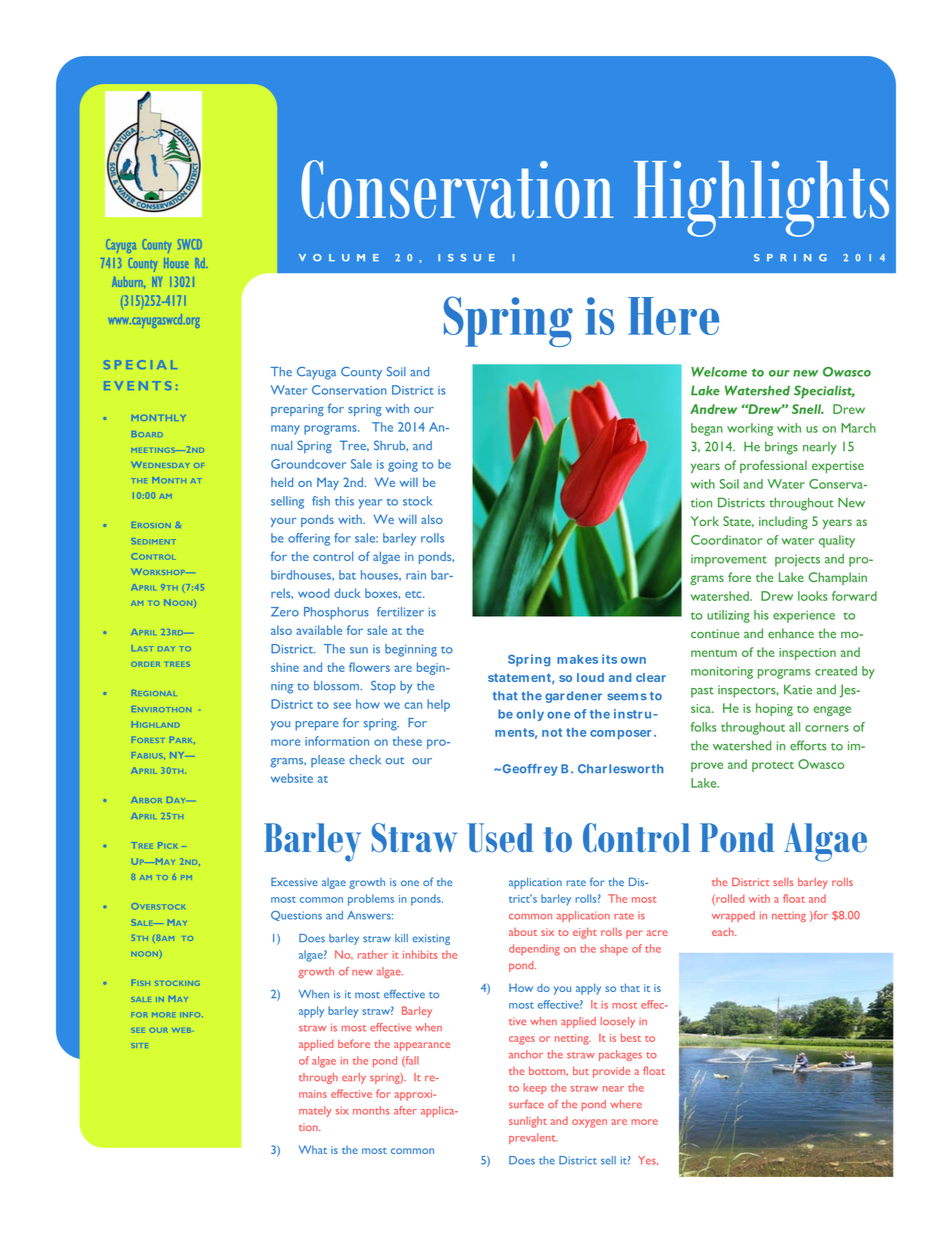 This page has width=952, height=1233. Describe the element at coordinates (285, 430) in the page. I see `many` at that location.
